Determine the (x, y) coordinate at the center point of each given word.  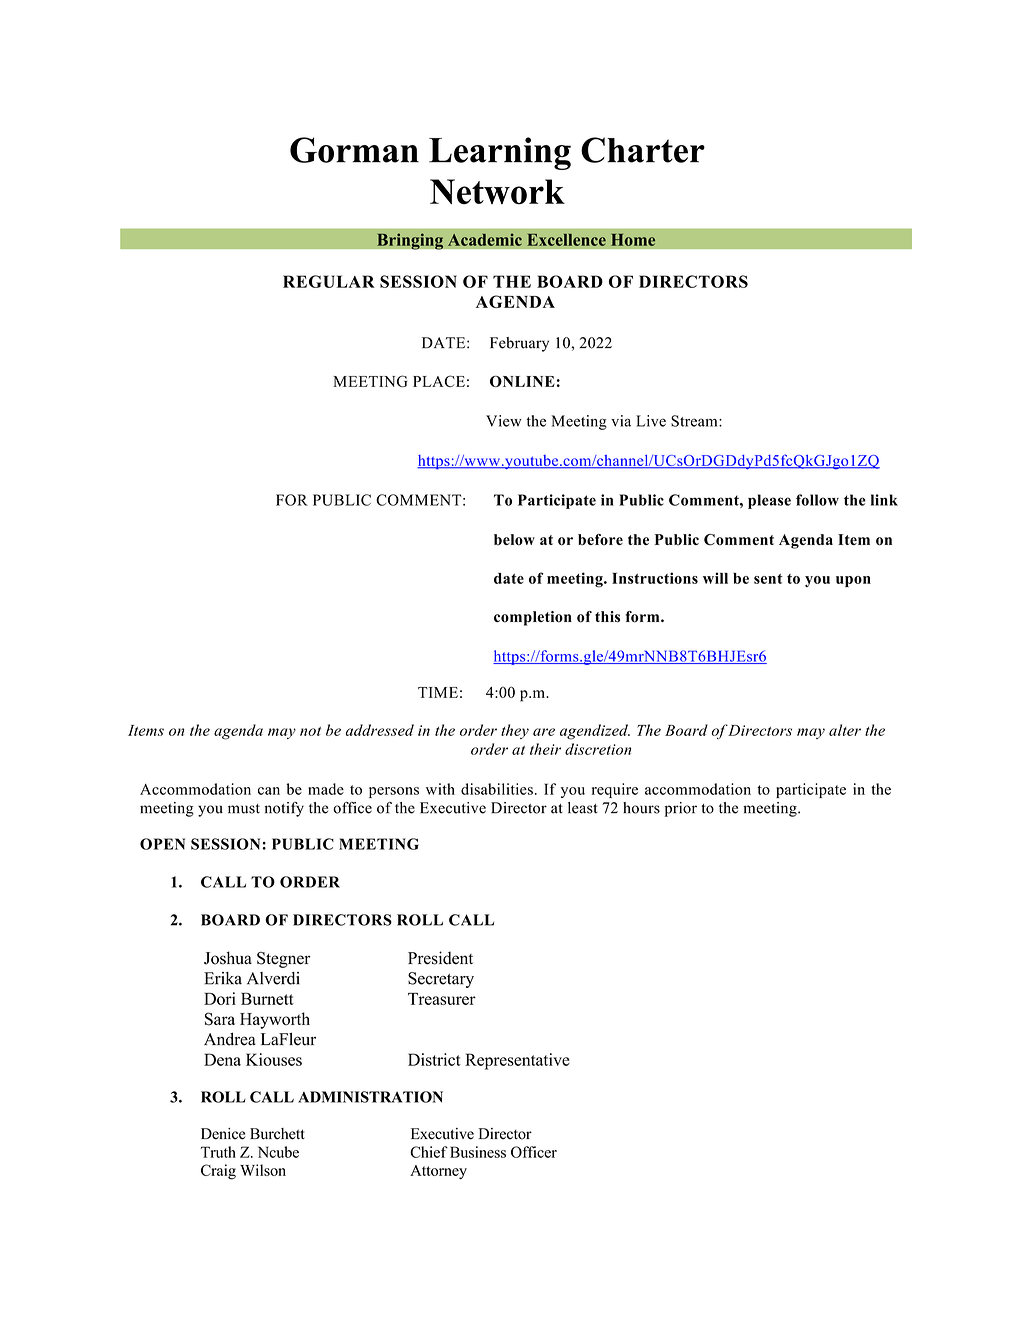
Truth (218, 1152)
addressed (380, 730)
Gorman (354, 150)
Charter (643, 150)
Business (478, 1152)
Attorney (438, 1172)
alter (845, 730)
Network (497, 191)
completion (533, 618)
